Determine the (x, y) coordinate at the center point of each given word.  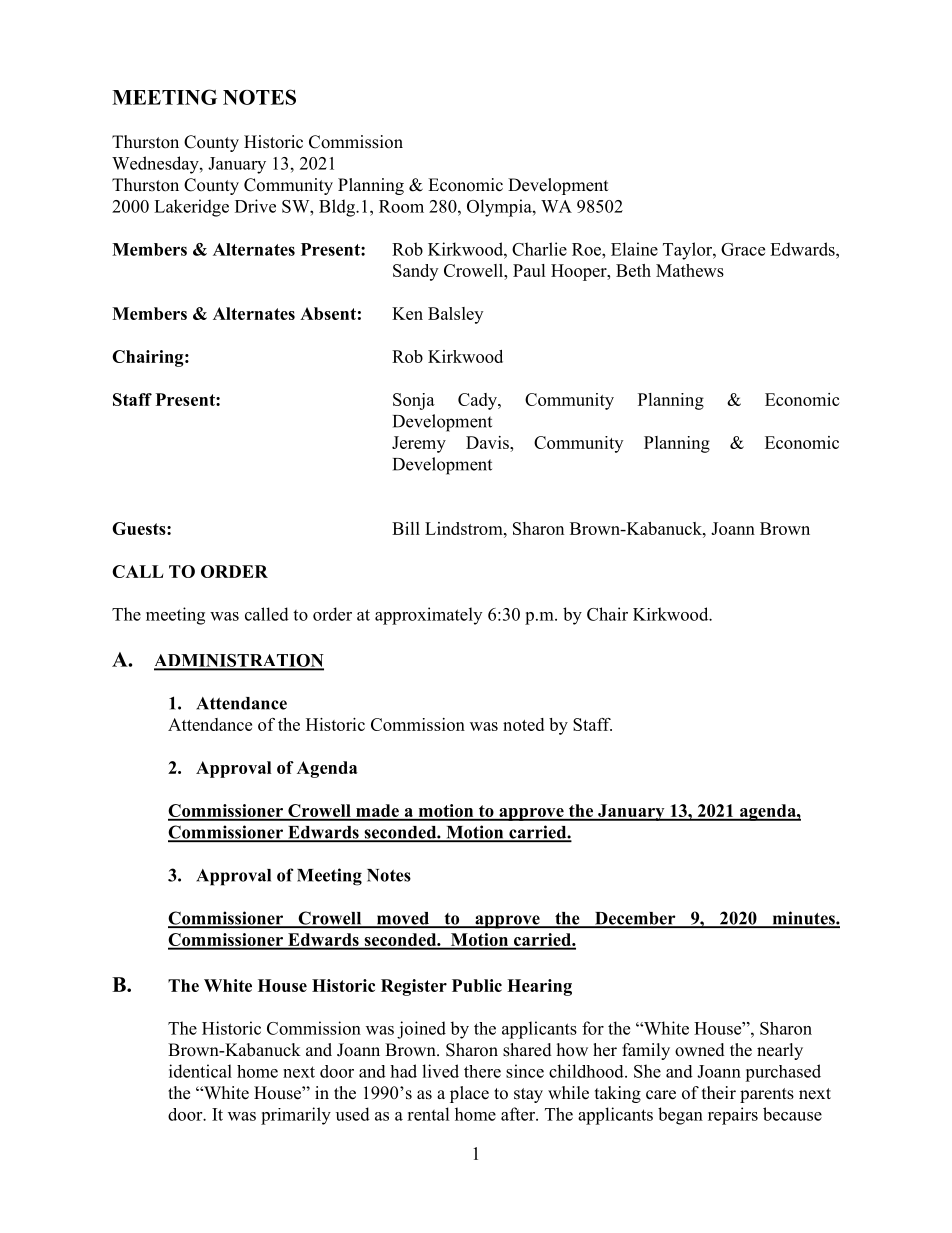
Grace (743, 249)
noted (523, 724)
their (719, 1093)
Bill (406, 528)
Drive (255, 206)
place (469, 1094)
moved (403, 919)
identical (200, 1071)
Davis (488, 442)
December (635, 919)
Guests (140, 528)
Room (401, 206)
